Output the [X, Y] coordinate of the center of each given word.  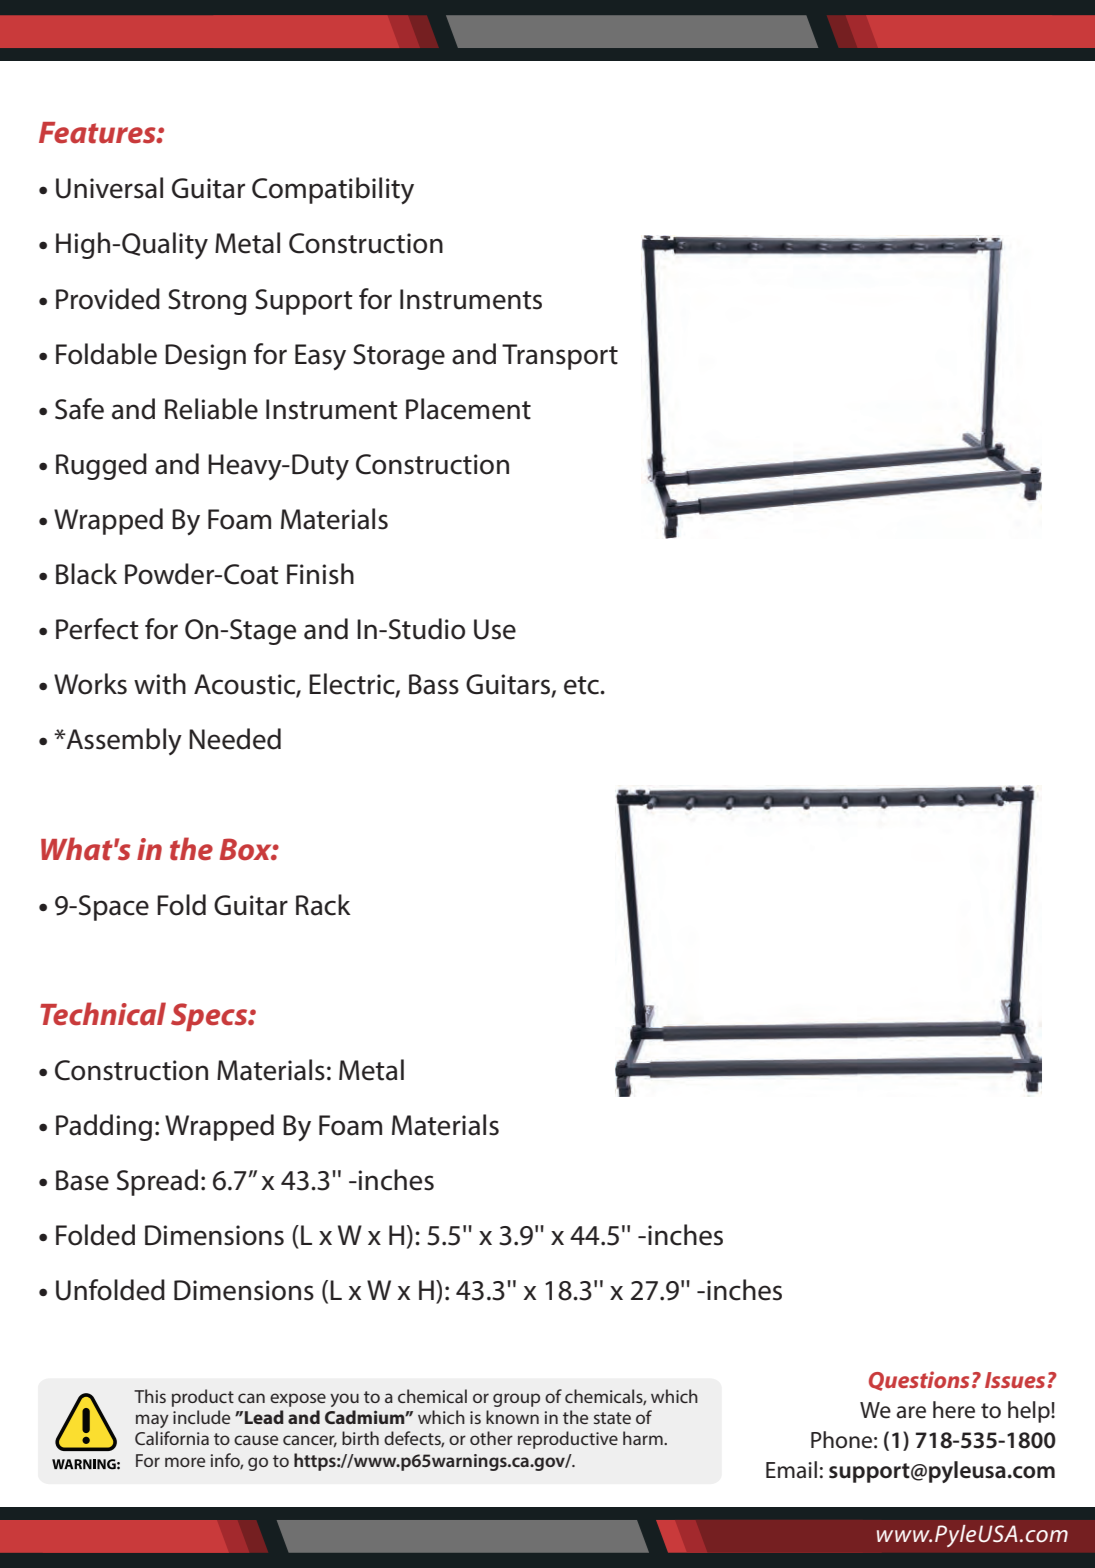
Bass [434, 684]
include [201, 1417]
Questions [919, 1381]
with [160, 684]
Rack [323, 905]
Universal [109, 188]
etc [583, 685]
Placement [468, 409]
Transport [560, 357]
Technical [103, 1014]
